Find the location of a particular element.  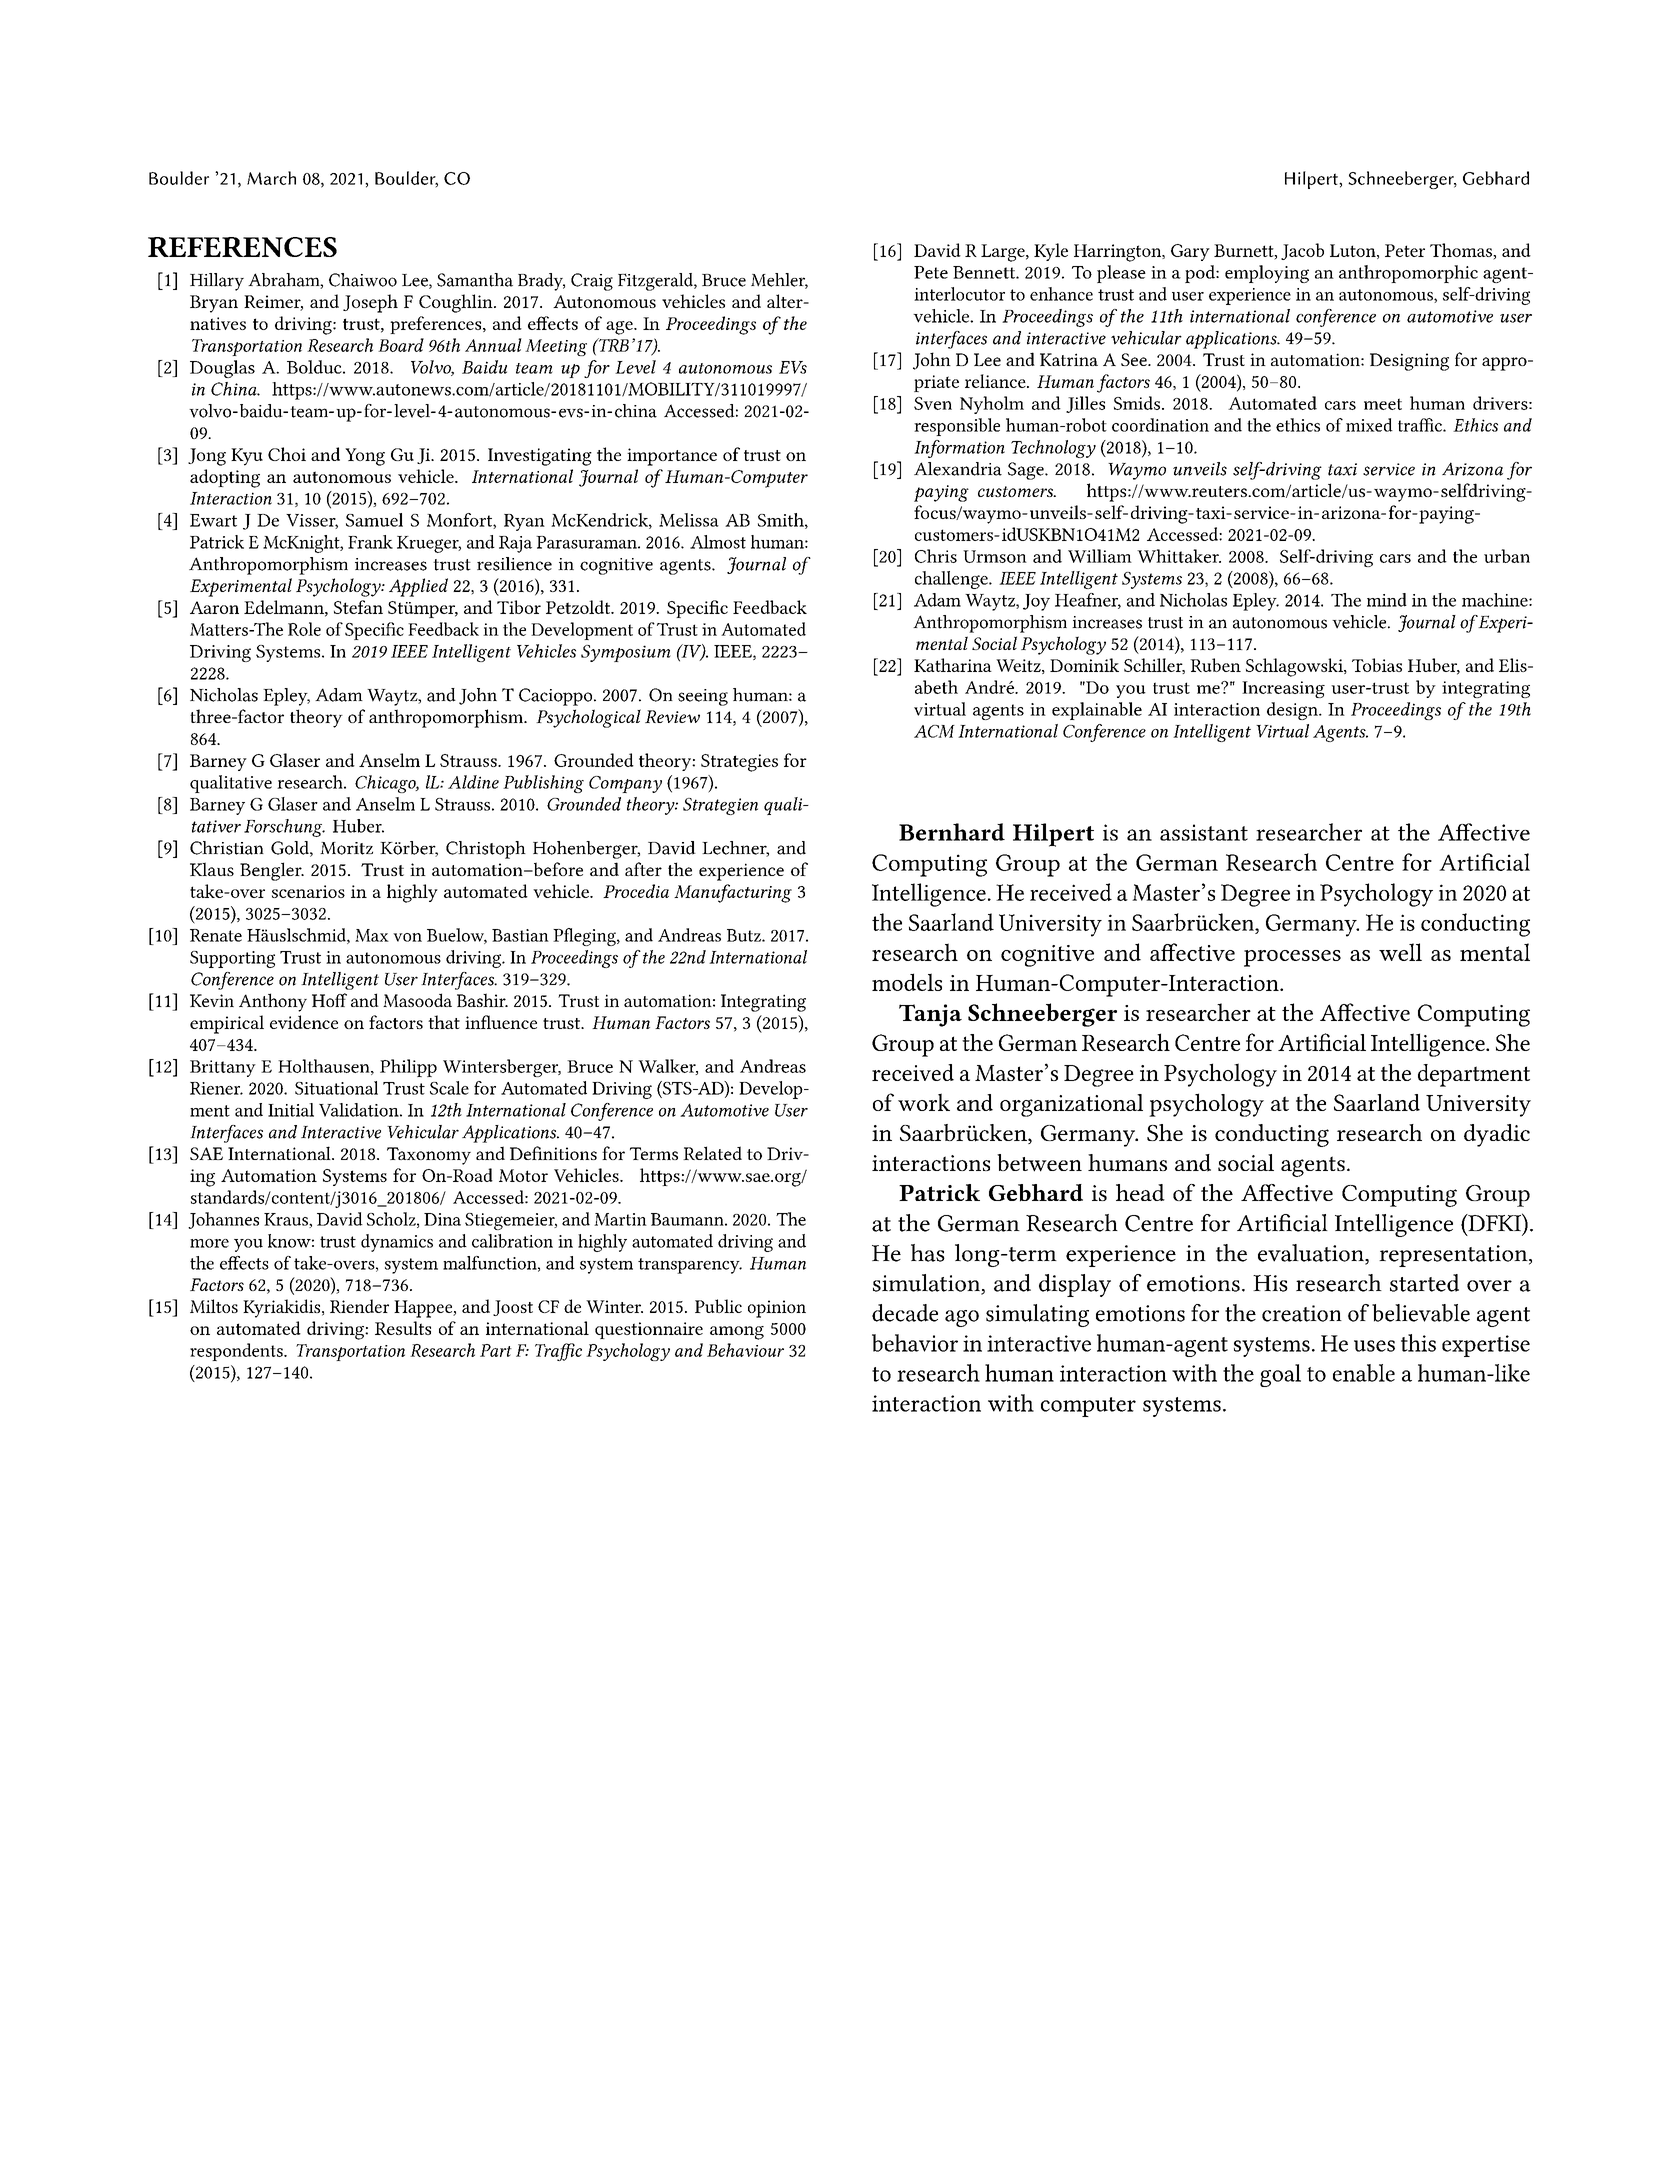

Stefan is located at coordinates (358, 607).
